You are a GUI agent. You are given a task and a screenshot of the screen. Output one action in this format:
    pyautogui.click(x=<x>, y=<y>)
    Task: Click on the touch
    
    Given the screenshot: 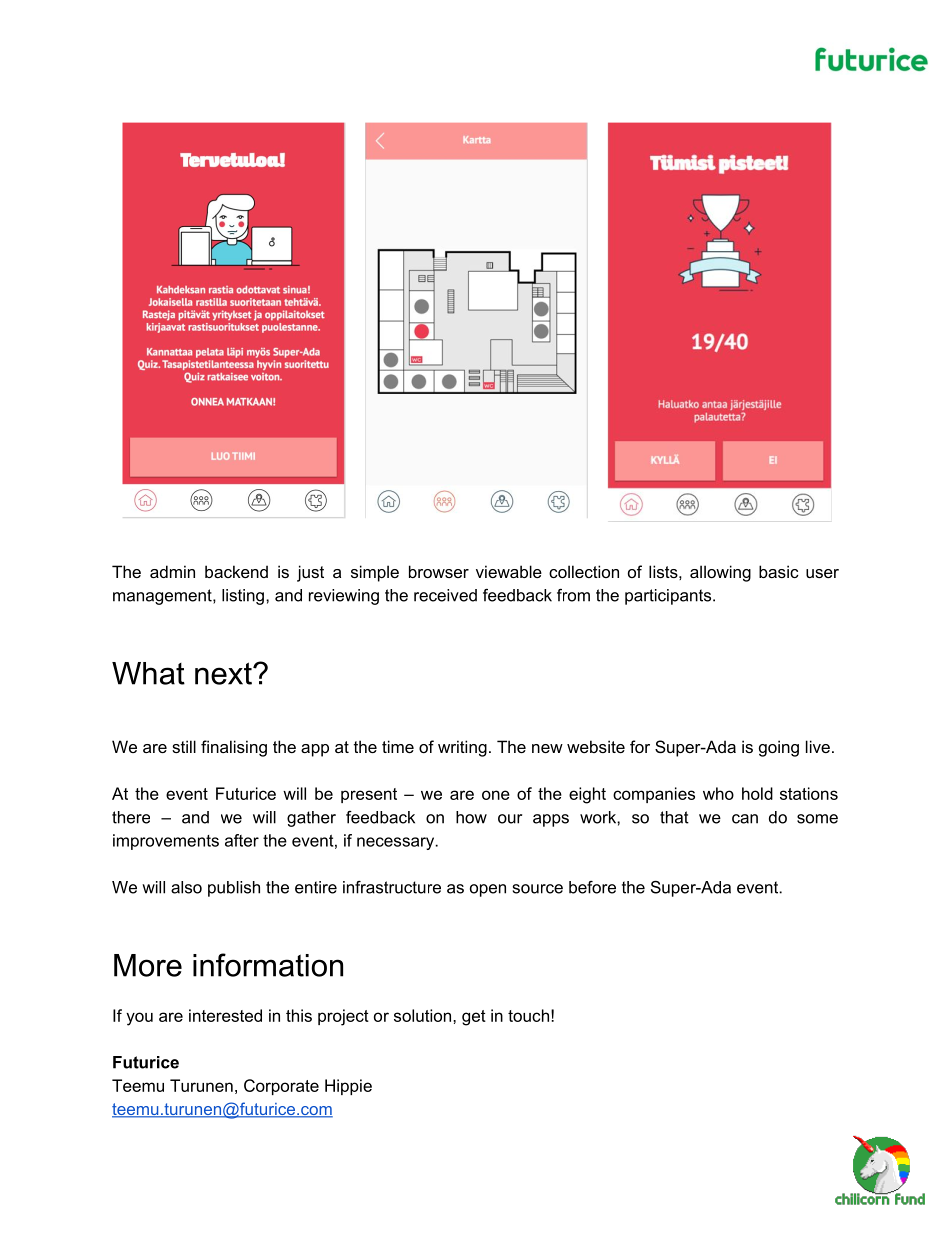 What is the action you would take?
    pyautogui.click(x=528, y=1015)
